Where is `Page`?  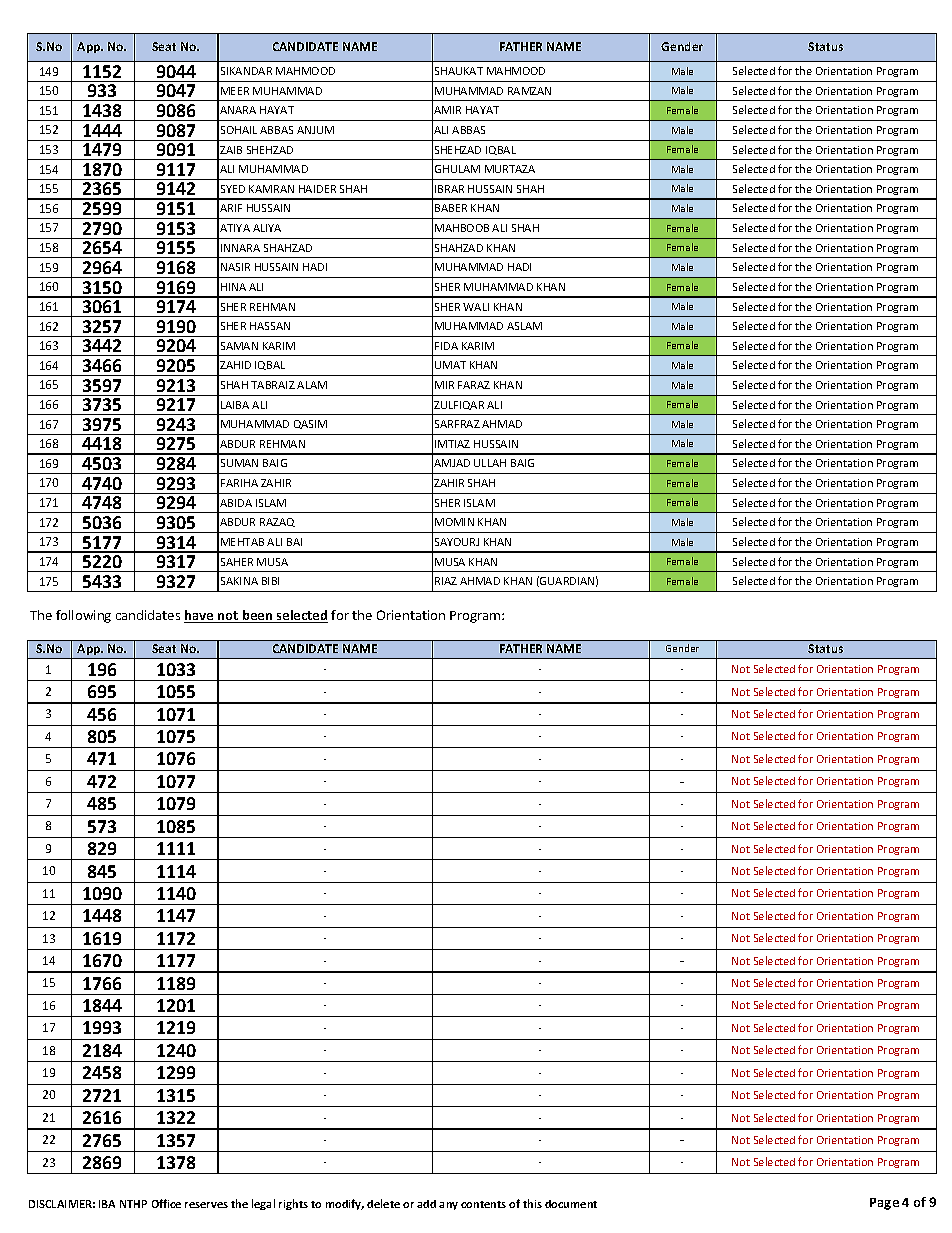
Page is located at coordinates (884, 1204).
